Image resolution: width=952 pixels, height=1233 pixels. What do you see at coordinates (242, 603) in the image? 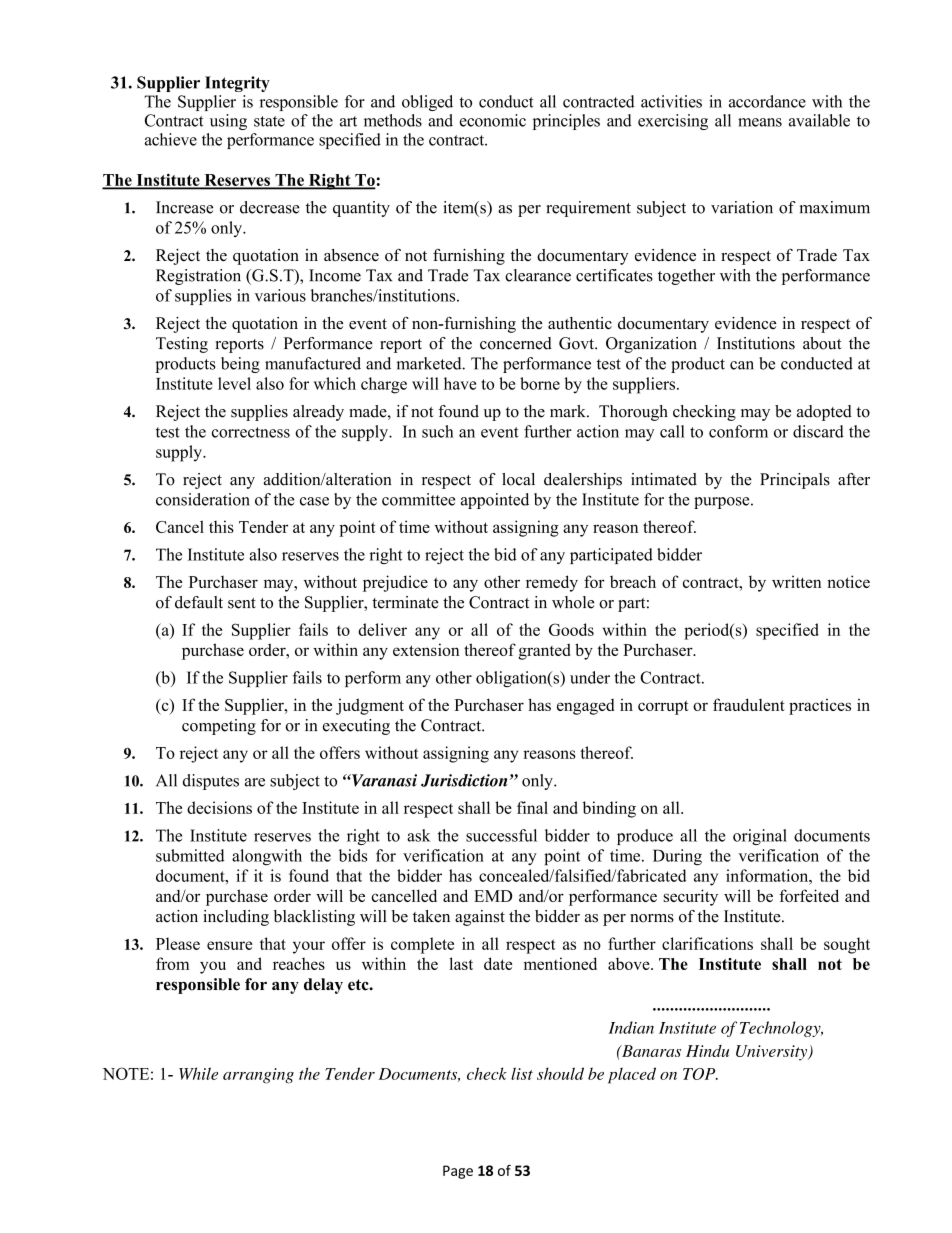
I see `sent` at bounding box center [242, 603].
